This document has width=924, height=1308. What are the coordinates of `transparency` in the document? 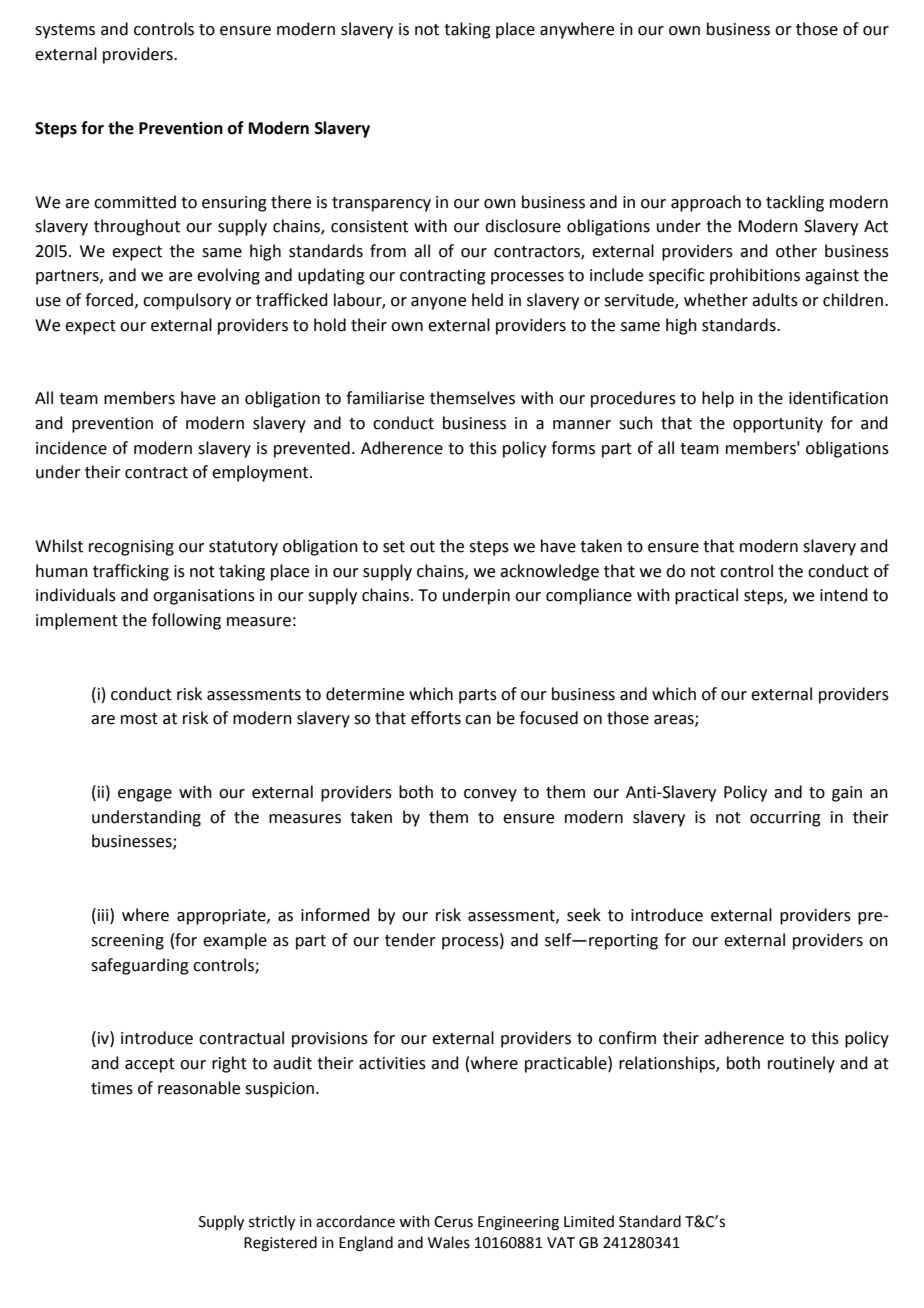 It's located at (381, 204).
